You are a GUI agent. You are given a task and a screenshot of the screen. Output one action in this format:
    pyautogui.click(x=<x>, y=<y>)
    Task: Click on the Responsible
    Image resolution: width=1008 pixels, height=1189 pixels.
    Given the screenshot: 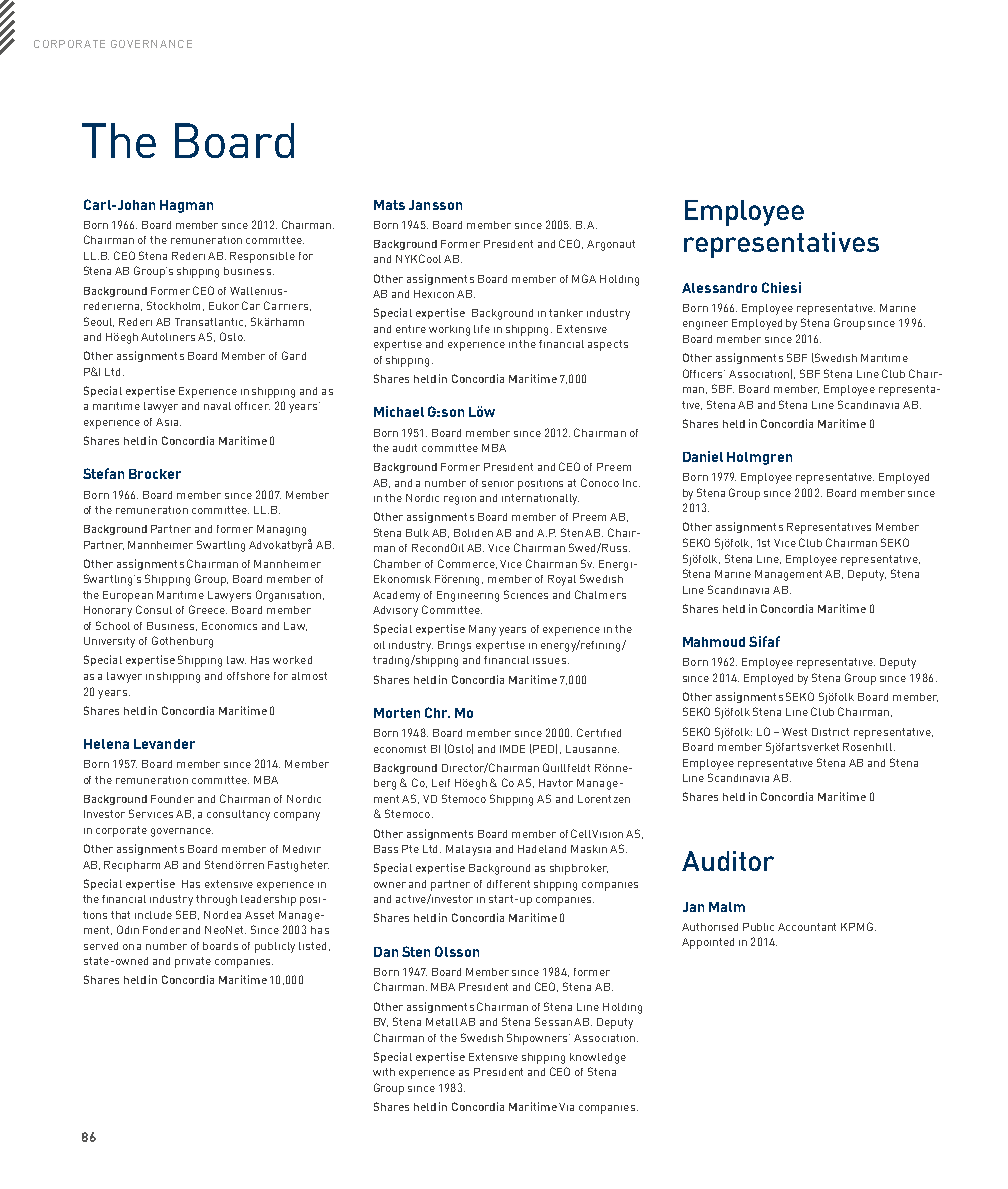 What is the action you would take?
    pyautogui.click(x=262, y=257)
